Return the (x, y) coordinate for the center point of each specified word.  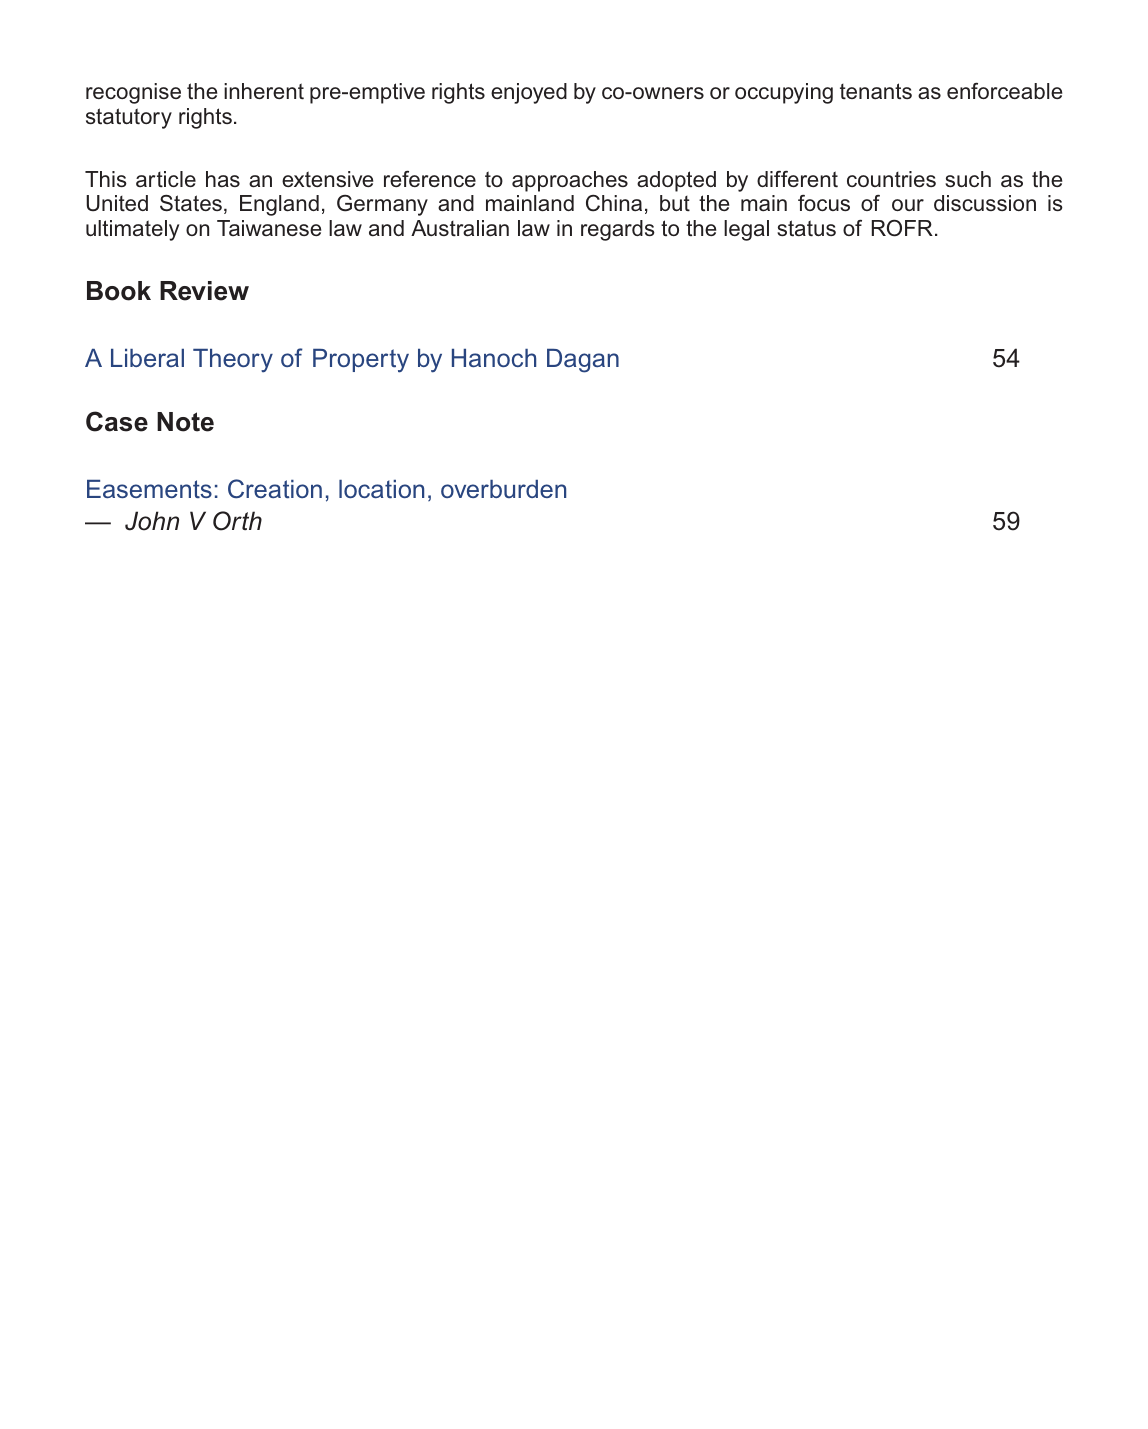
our (908, 205)
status (806, 228)
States (191, 203)
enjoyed (529, 93)
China (614, 203)
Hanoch (494, 358)
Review (204, 291)
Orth (237, 521)
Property (361, 361)
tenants (876, 91)
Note (185, 422)
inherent (264, 91)
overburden (503, 489)
